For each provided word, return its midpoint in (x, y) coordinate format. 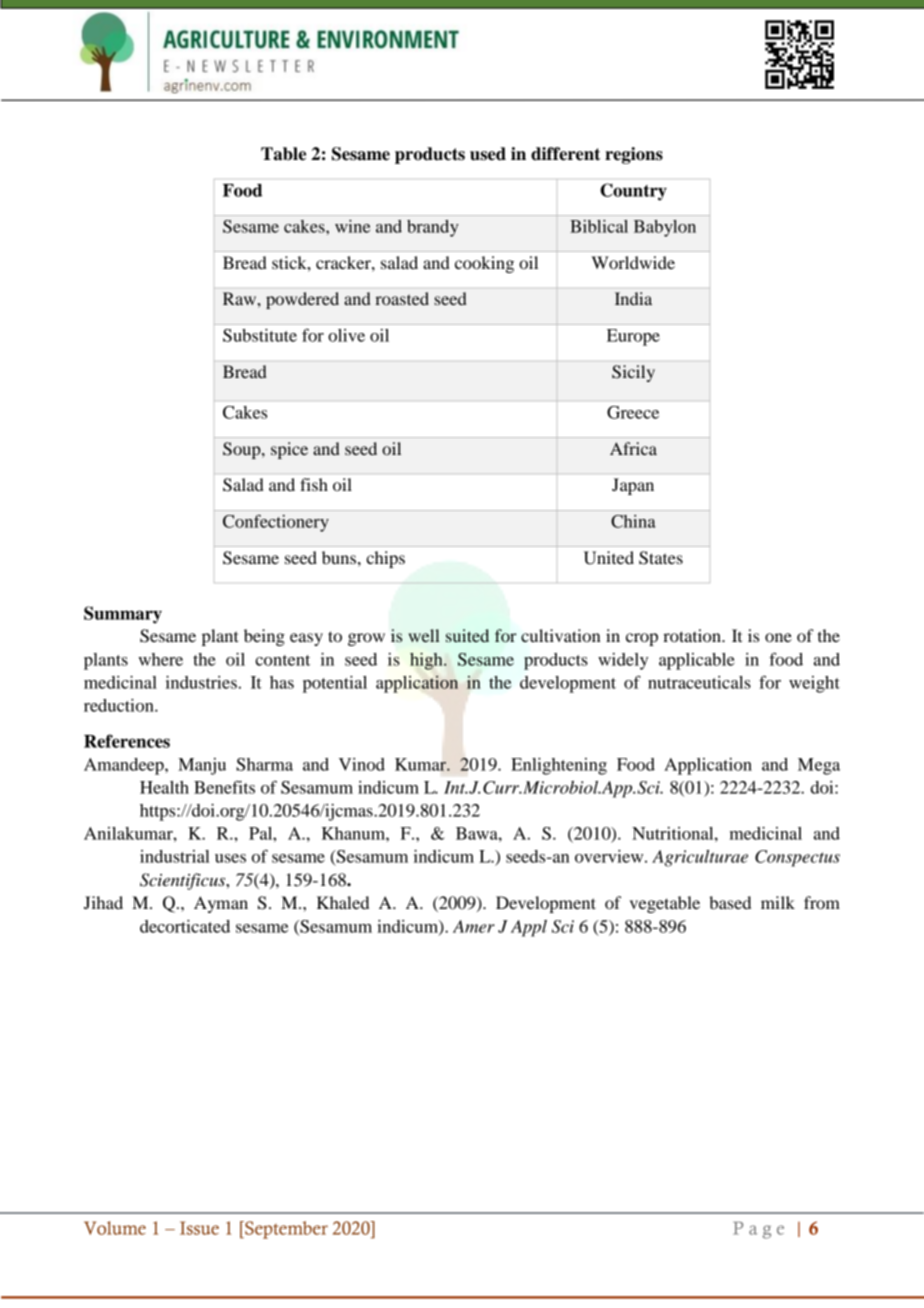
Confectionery (276, 523)
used (488, 154)
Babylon (665, 228)
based (730, 902)
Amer (474, 926)
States (661, 558)
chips (385, 559)
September (285, 1230)
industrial (175, 856)
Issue (199, 1228)
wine (352, 226)
